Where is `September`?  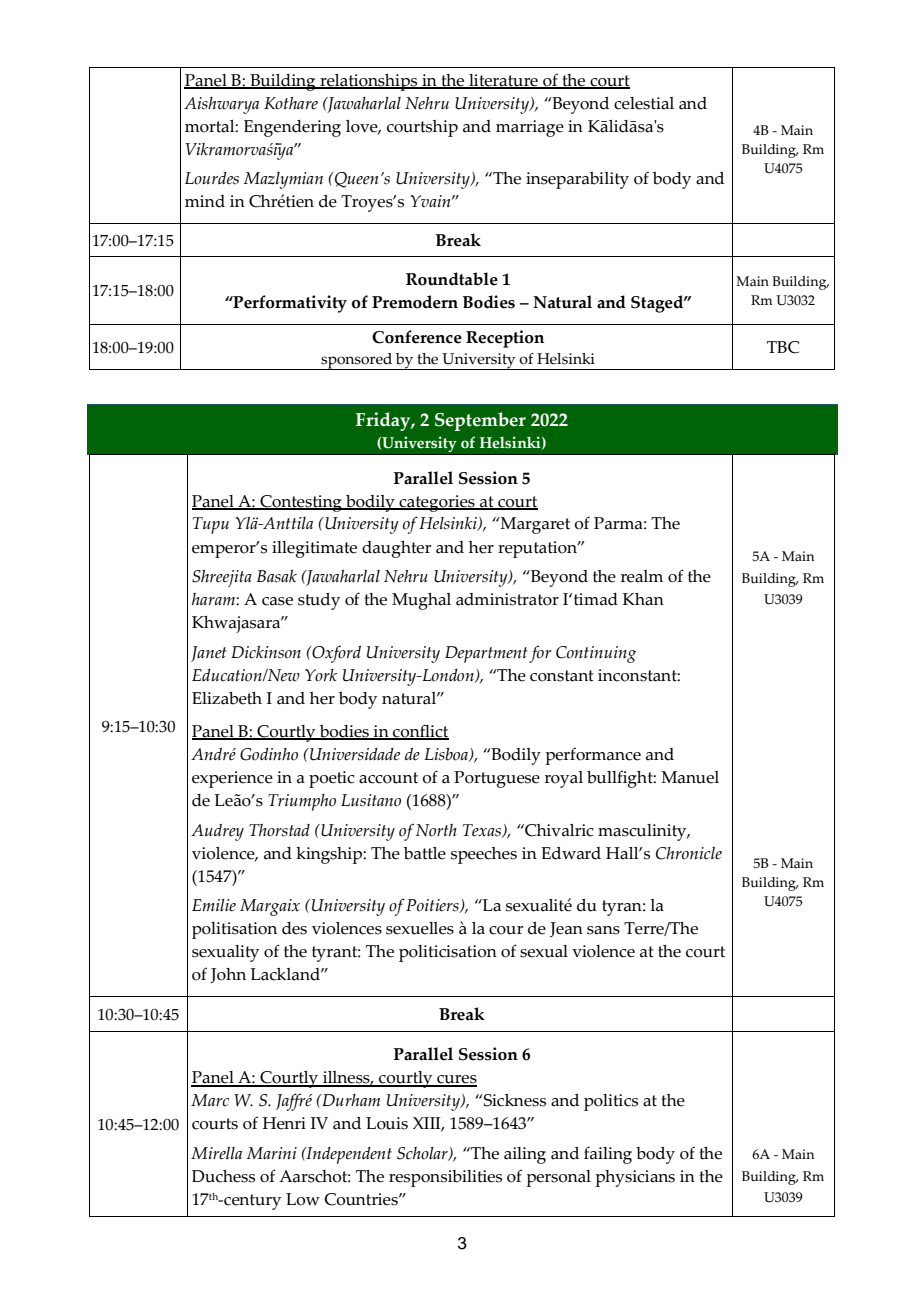
September is located at coordinates (480, 421).
